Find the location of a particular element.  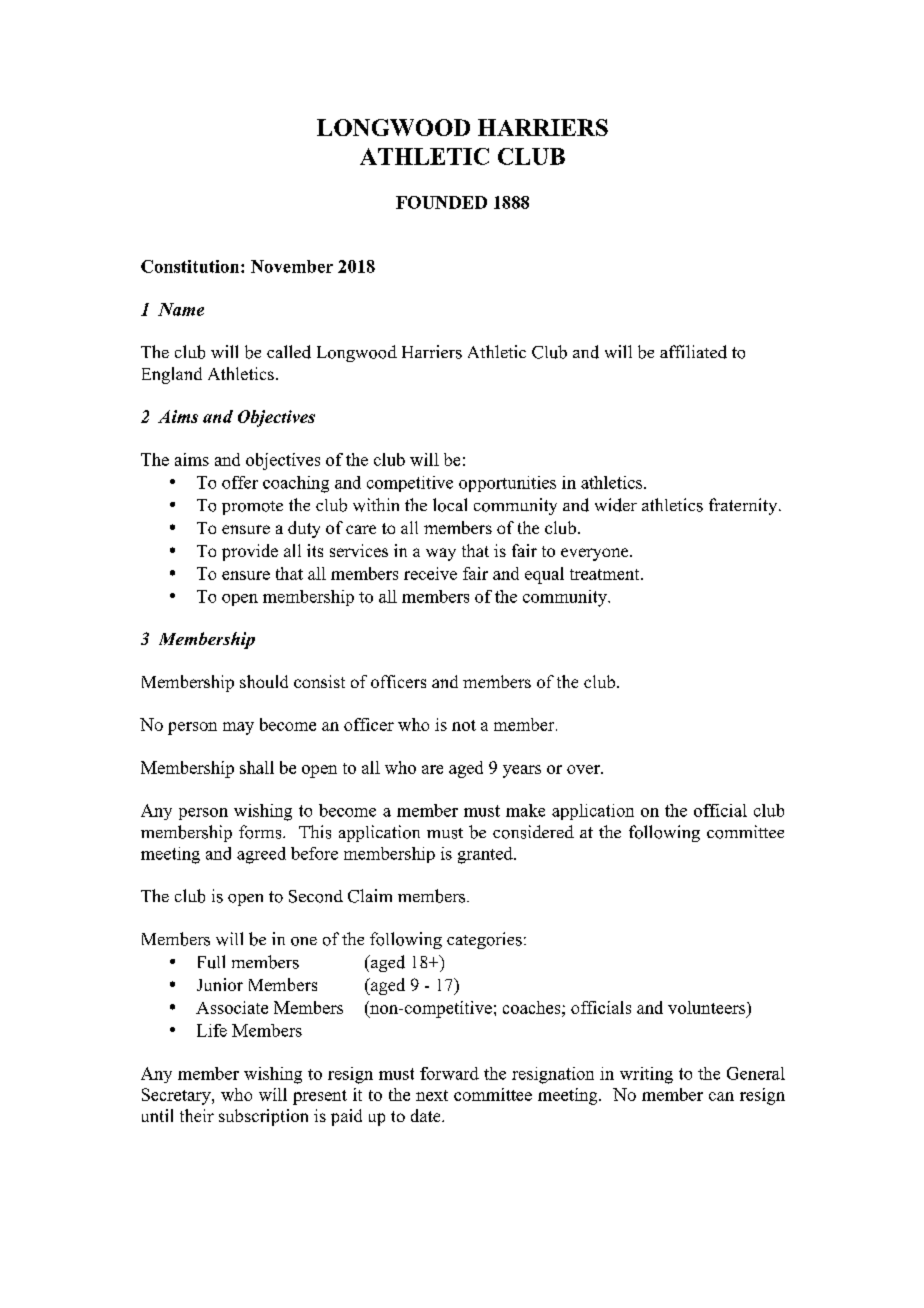

affiliated is located at coordinates (693, 352).
